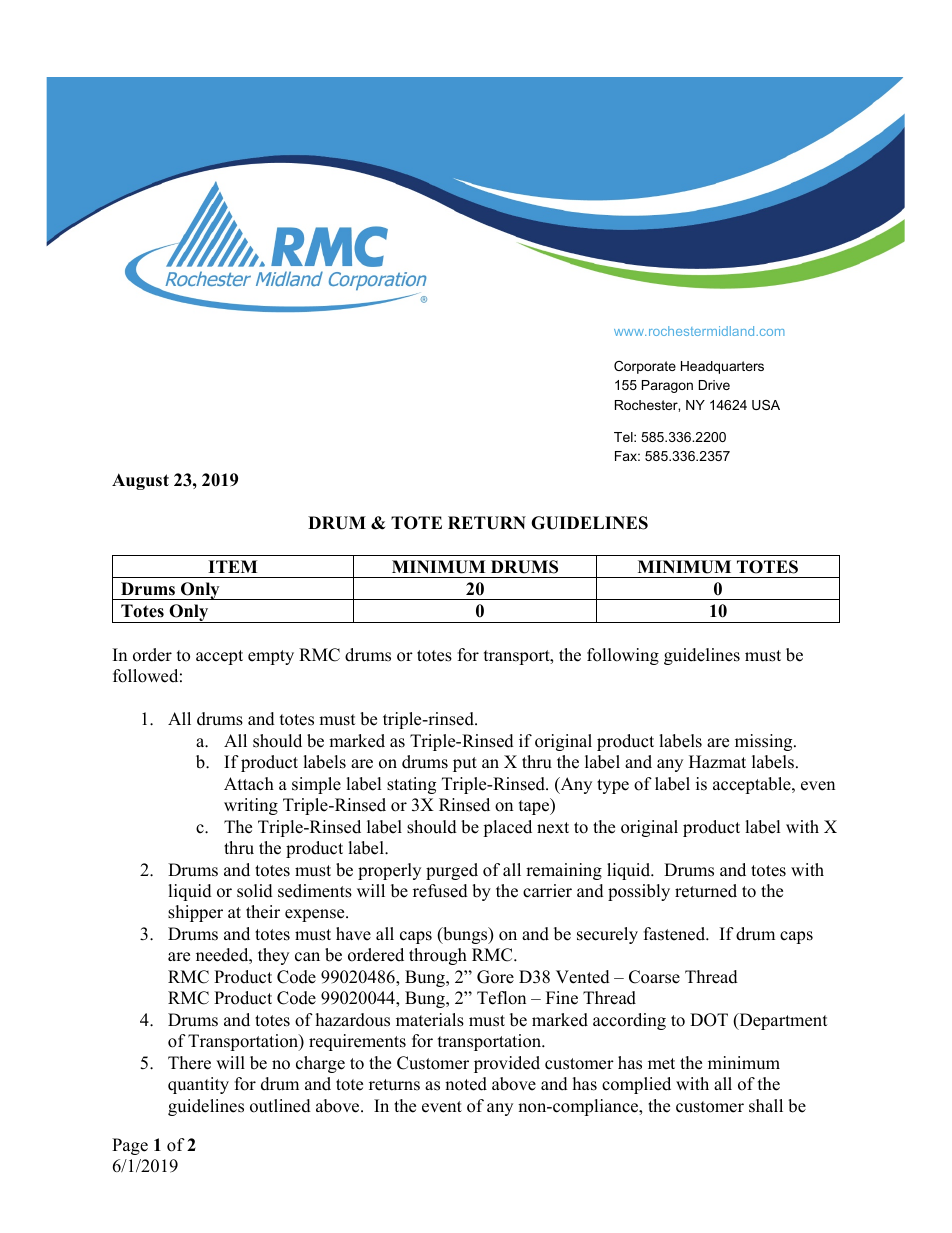 The height and width of the screenshot is (1233, 952). Describe the element at coordinates (466, 1084) in the screenshot. I see `noted` at that location.
